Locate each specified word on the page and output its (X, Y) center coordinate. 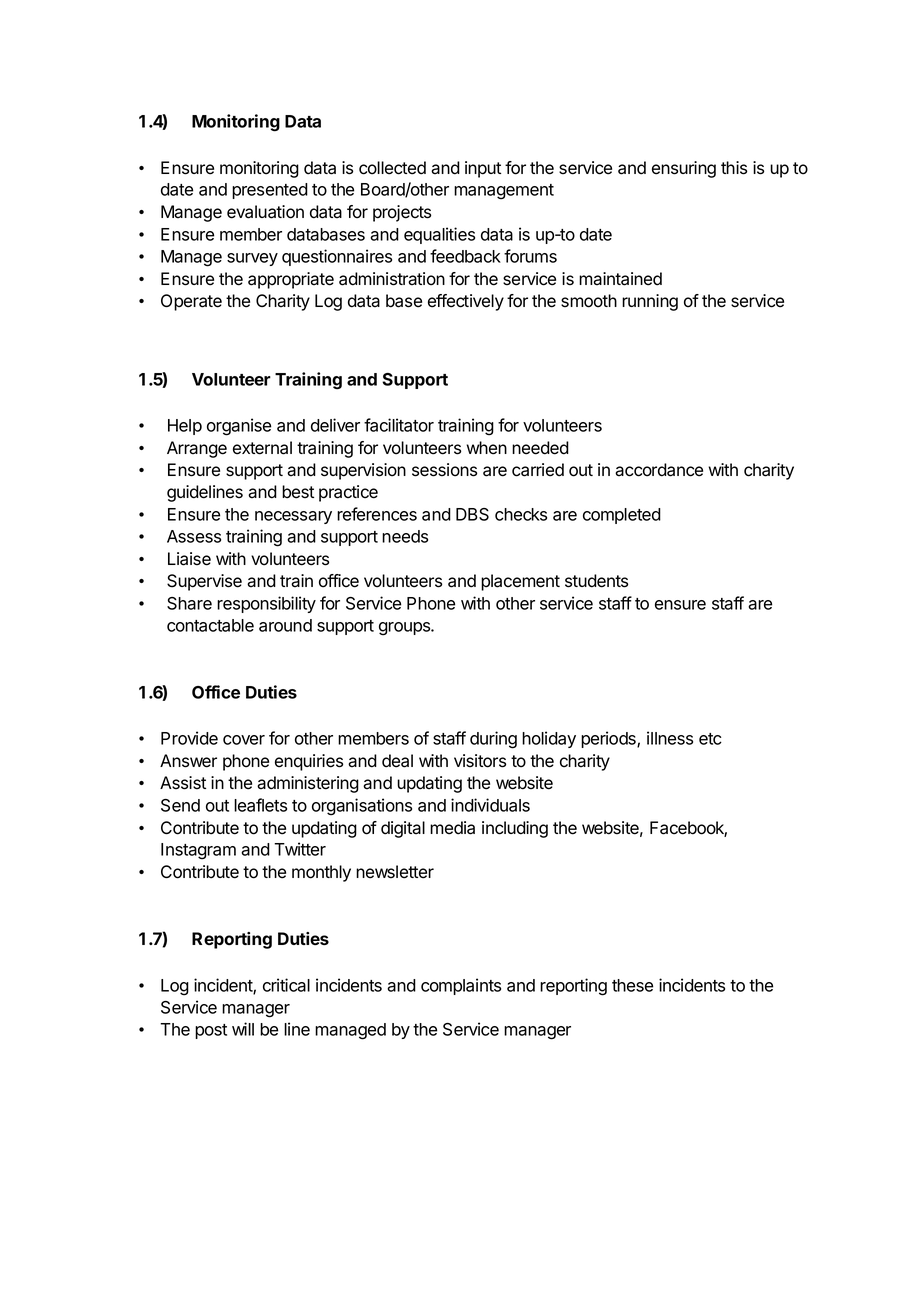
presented (270, 191)
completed (622, 516)
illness (670, 738)
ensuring (684, 169)
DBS (472, 514)
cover (244, 740)
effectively (466, 302)
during (493, 740)
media (452, 828)
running (650, 302)
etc (710, 739)
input (483, 169)
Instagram (198, 851)
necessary (293, 517)
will (243, 1029)
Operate (191, 302)
